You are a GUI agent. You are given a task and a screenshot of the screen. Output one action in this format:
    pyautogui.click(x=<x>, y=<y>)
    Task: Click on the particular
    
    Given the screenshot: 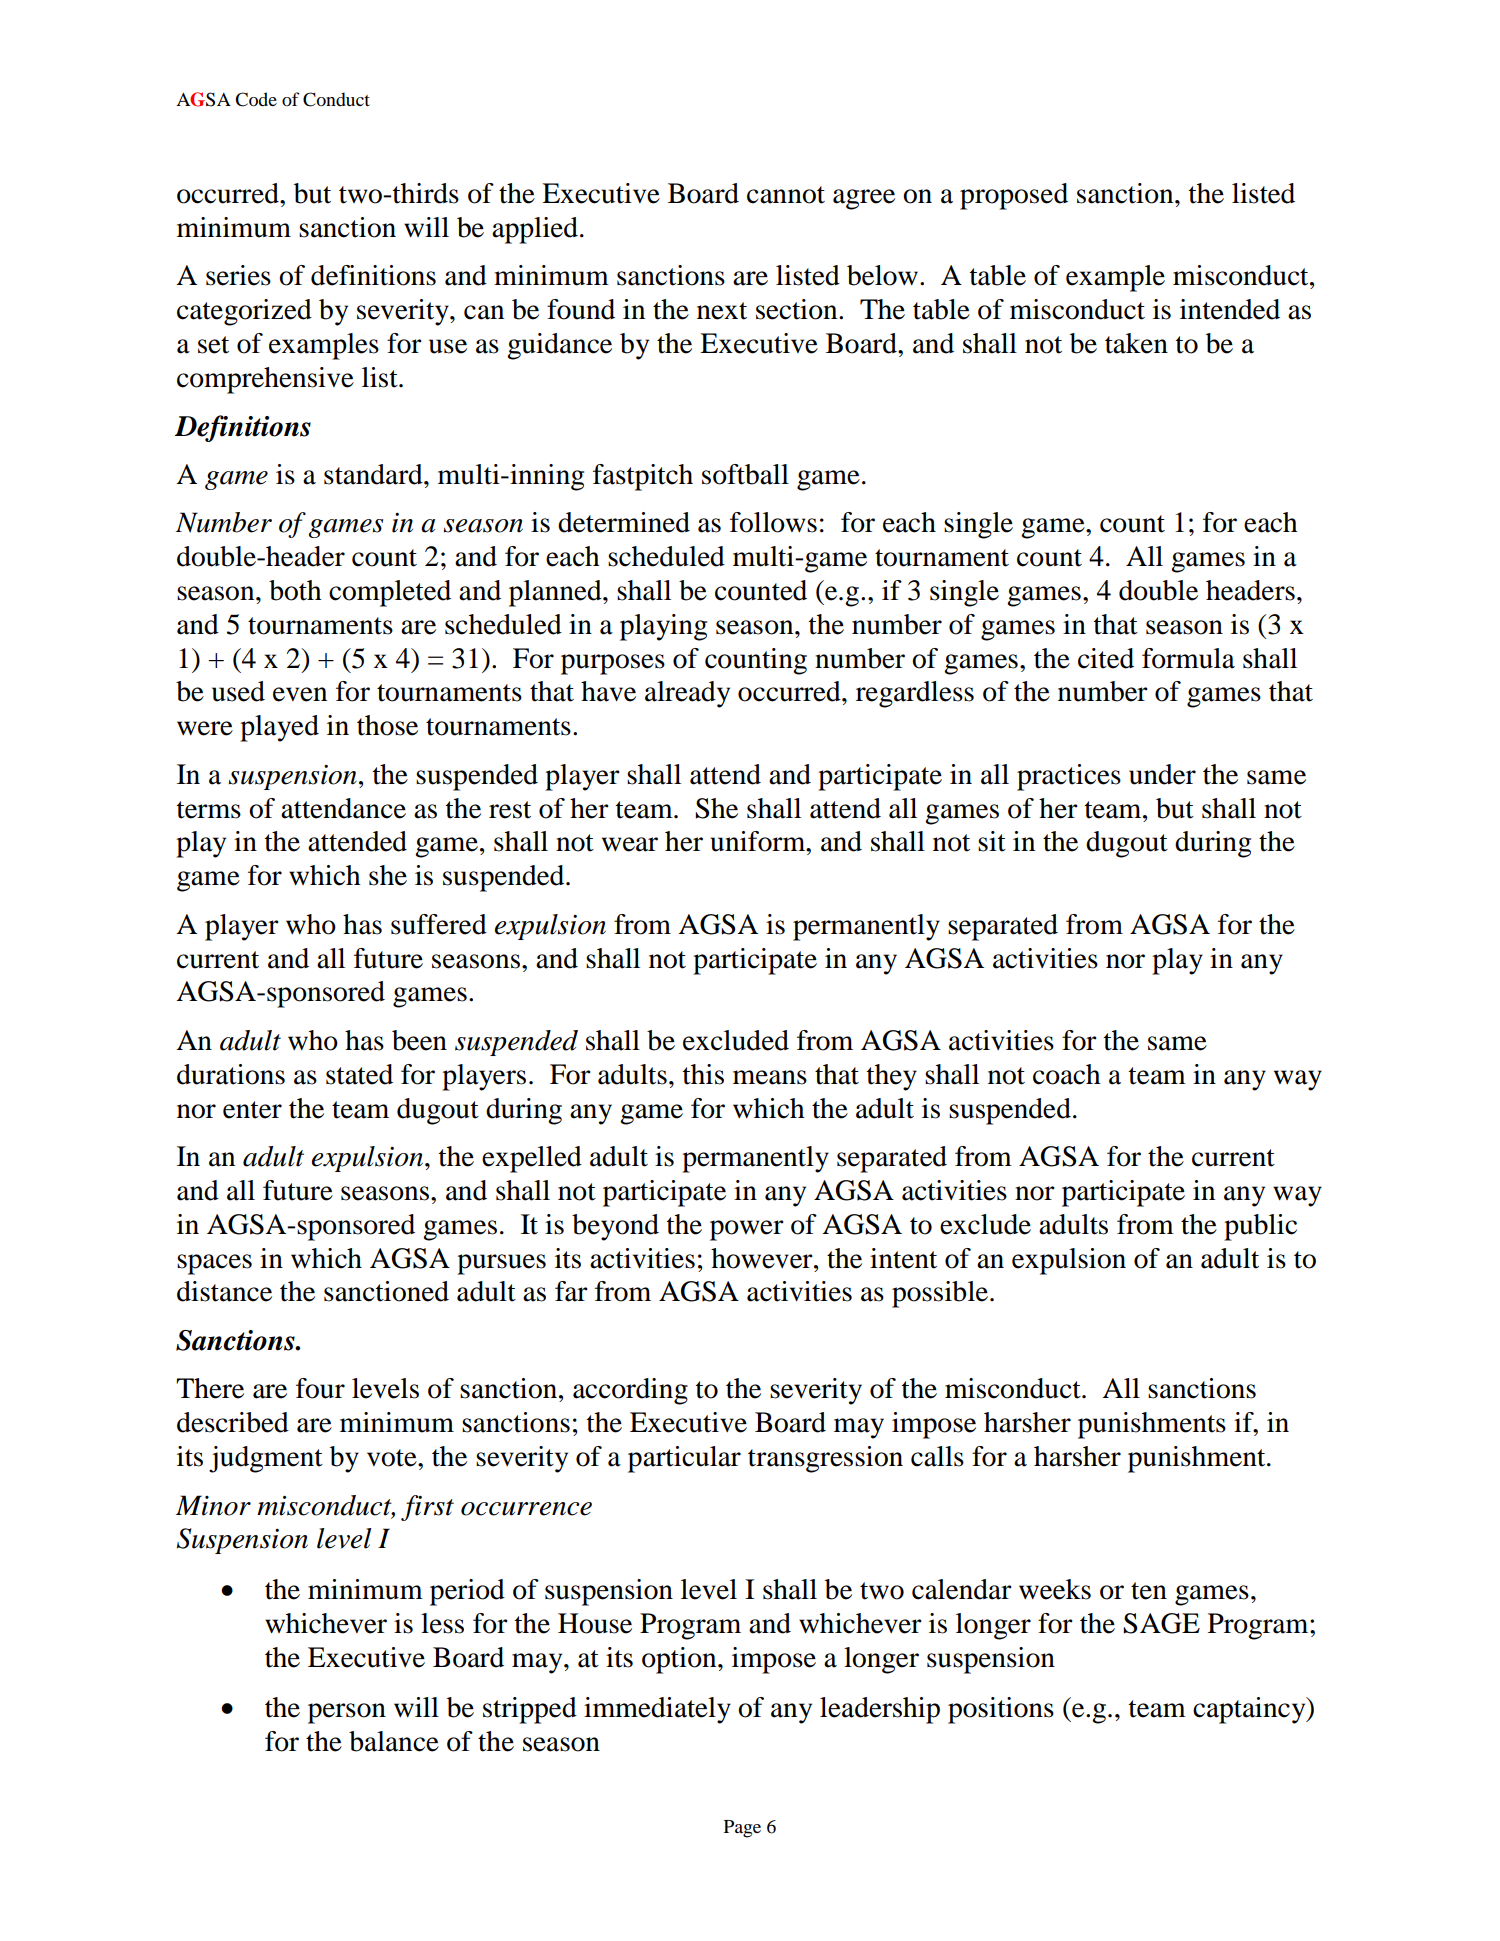 What is the action you would take?
    pyautogui.click(x=684, y=1459)
